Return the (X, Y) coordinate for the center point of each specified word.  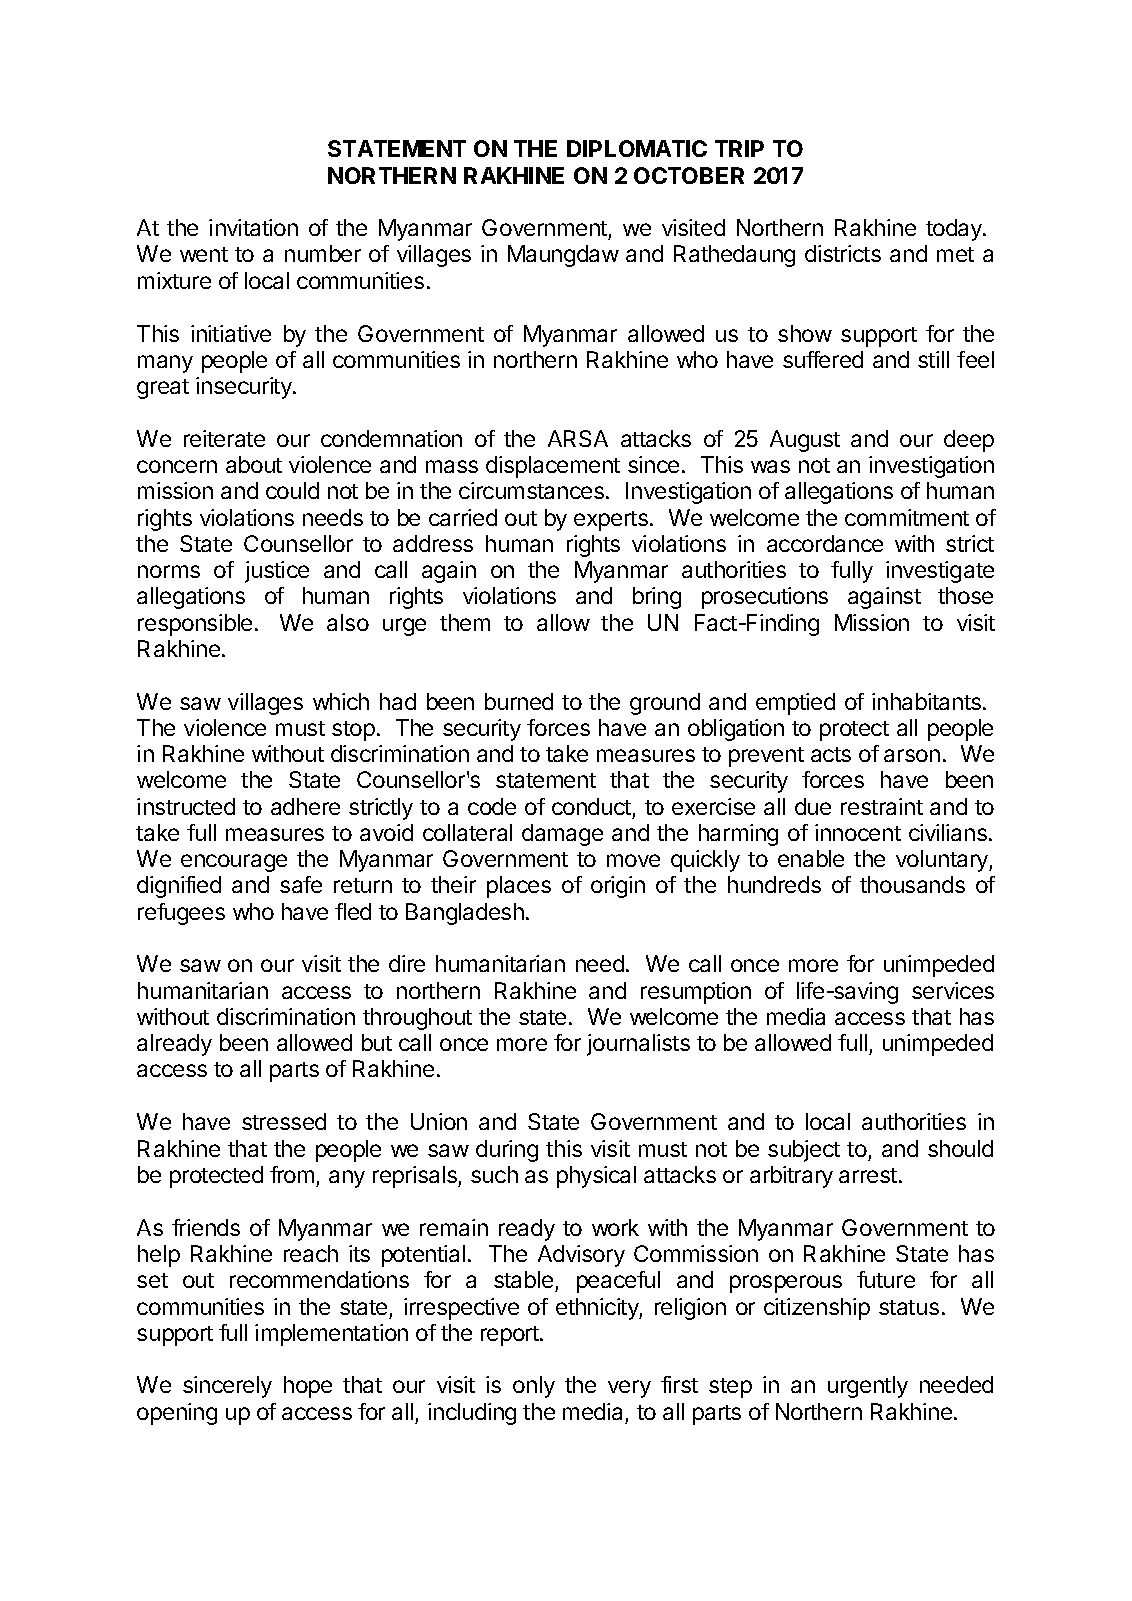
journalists (638, 1045)
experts (611, 521)
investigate (940, 572)
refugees (181, 914)
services (953, 990)
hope (308, 1387)
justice (277, 572)
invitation (253, 227)
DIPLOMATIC (637, 148)
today (955, 230)
